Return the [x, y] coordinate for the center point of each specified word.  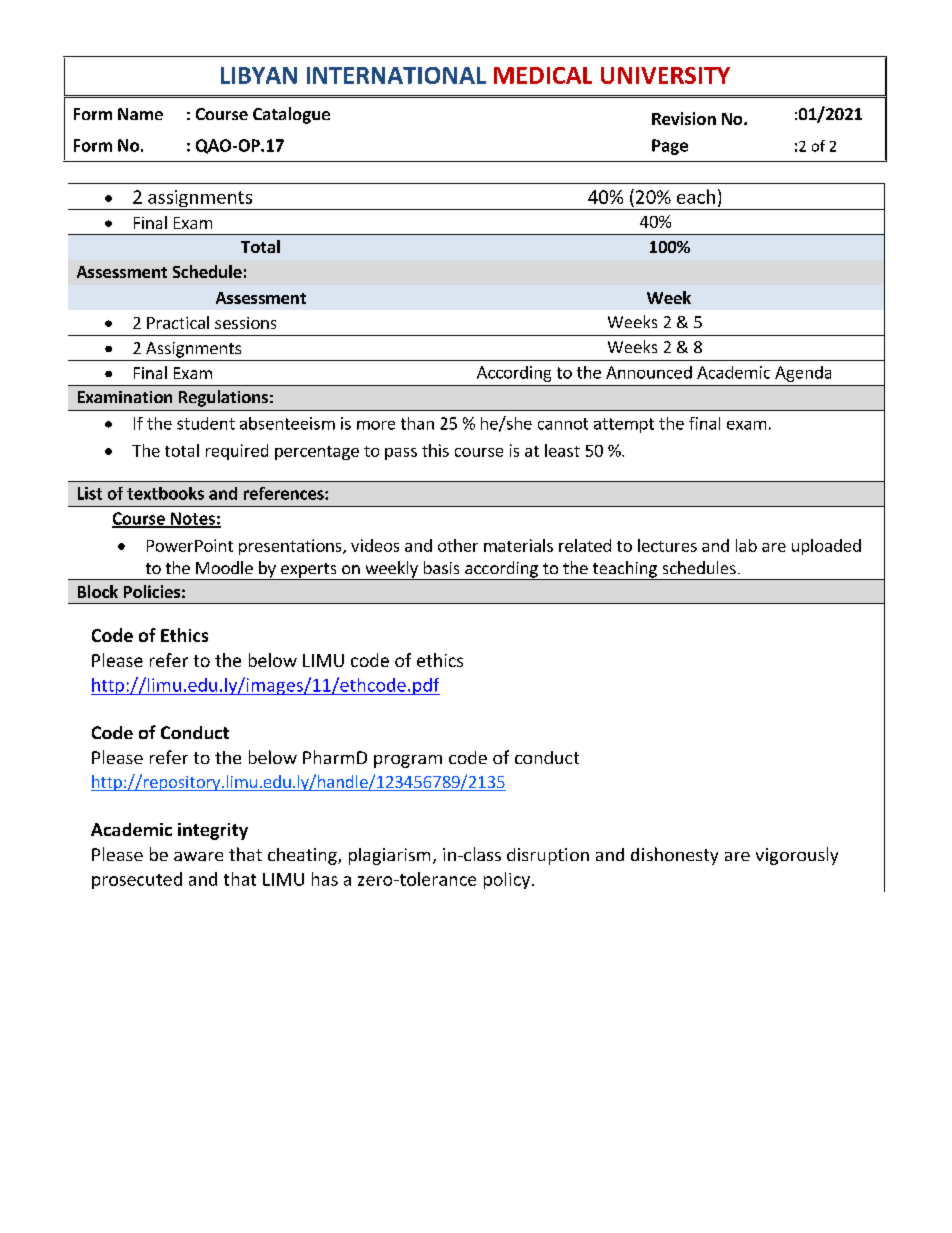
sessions [245, 323]
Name [140, 114]
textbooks [165, 493]
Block [98, 591]
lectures [667, 545]
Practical [178, 322]
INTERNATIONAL [396, 75]
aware [198, 856]
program [408, 761]
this [435, 450]
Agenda [803, 374]
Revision [684, 118]
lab [746, 545]
